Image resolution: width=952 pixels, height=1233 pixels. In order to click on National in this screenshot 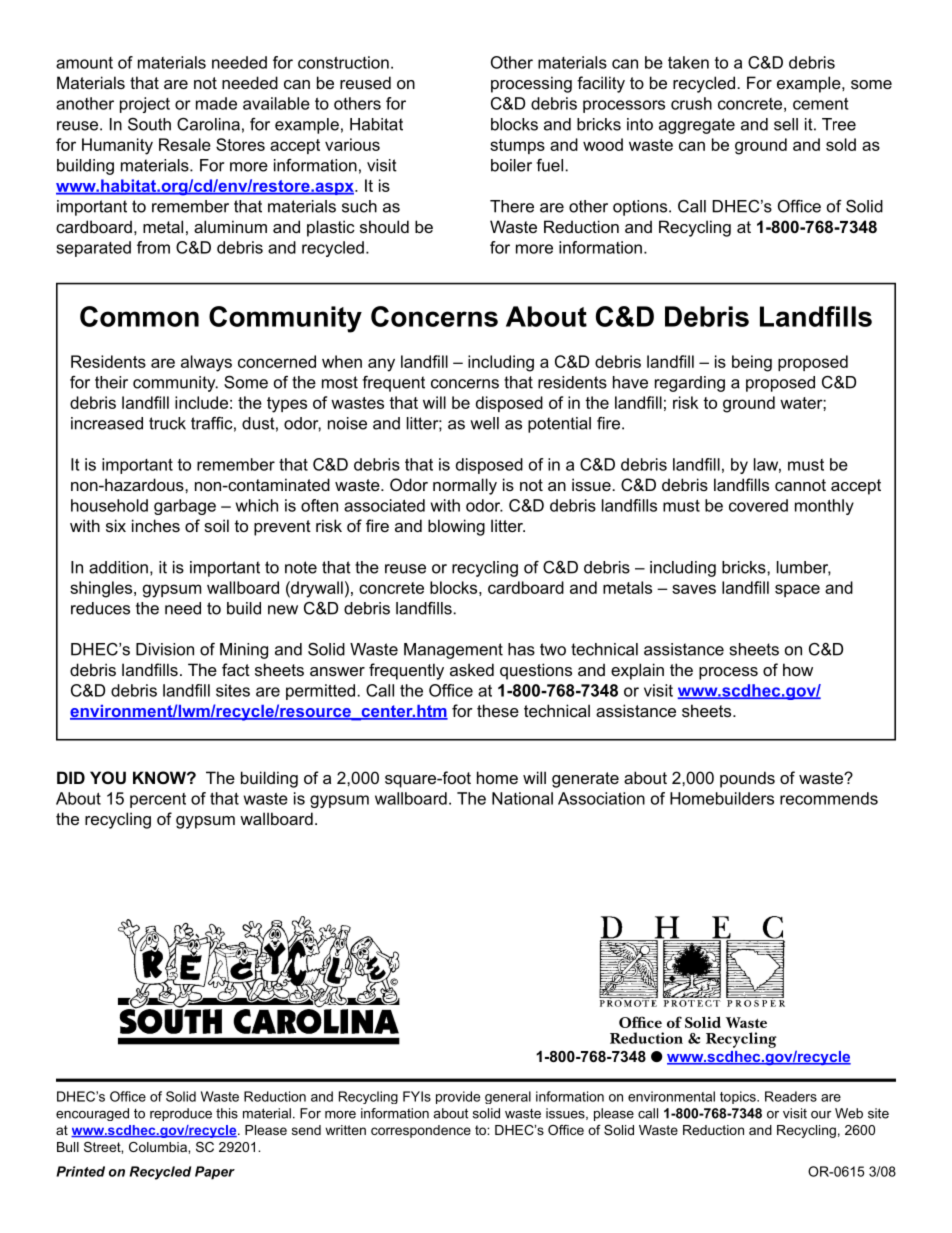, I will do `click(522, 798)`.
